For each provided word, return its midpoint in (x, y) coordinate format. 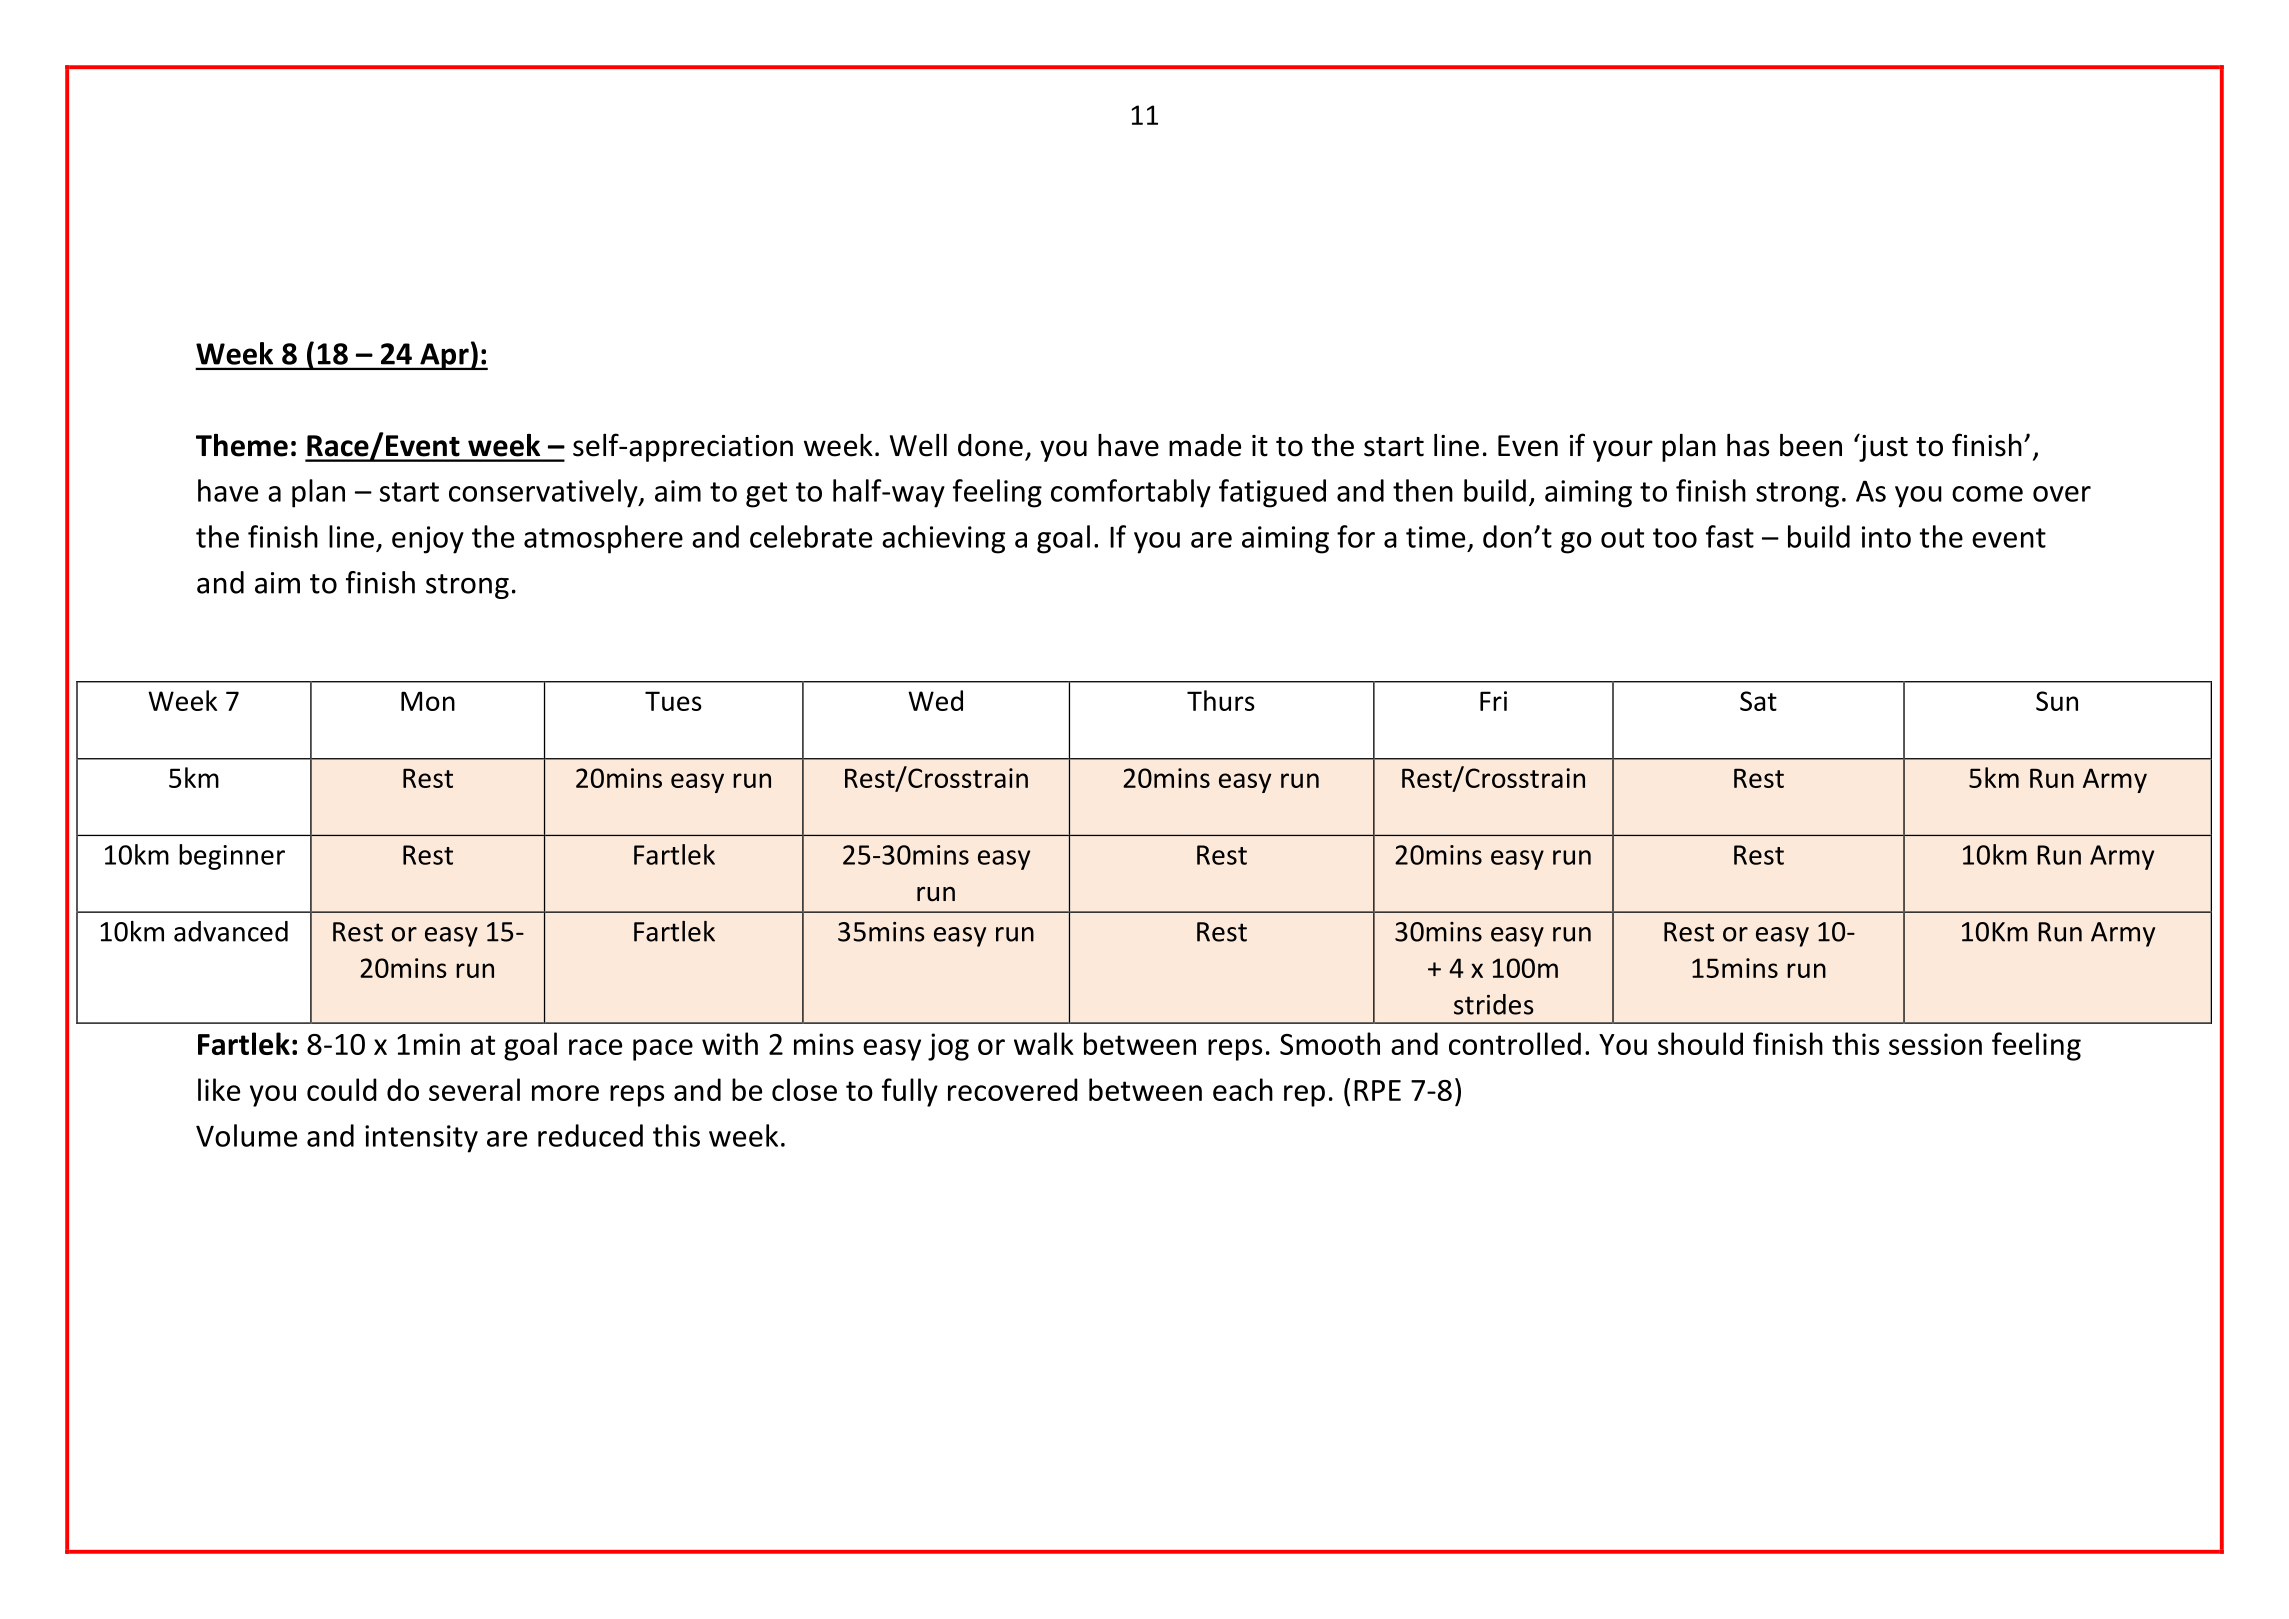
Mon (428, 701)
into (1886, 537)
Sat (1758, 701)
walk (1044, 1043)
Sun (2057, 701)
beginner (232, 857)
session (1935, 1044)
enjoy (428, 540)
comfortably (1131, 493)
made (1205, 445)
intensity (421, 1139)
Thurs (1221, 700)
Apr (444, 356)
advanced (231, 931)
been (1811, 445)
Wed (935, 700)
